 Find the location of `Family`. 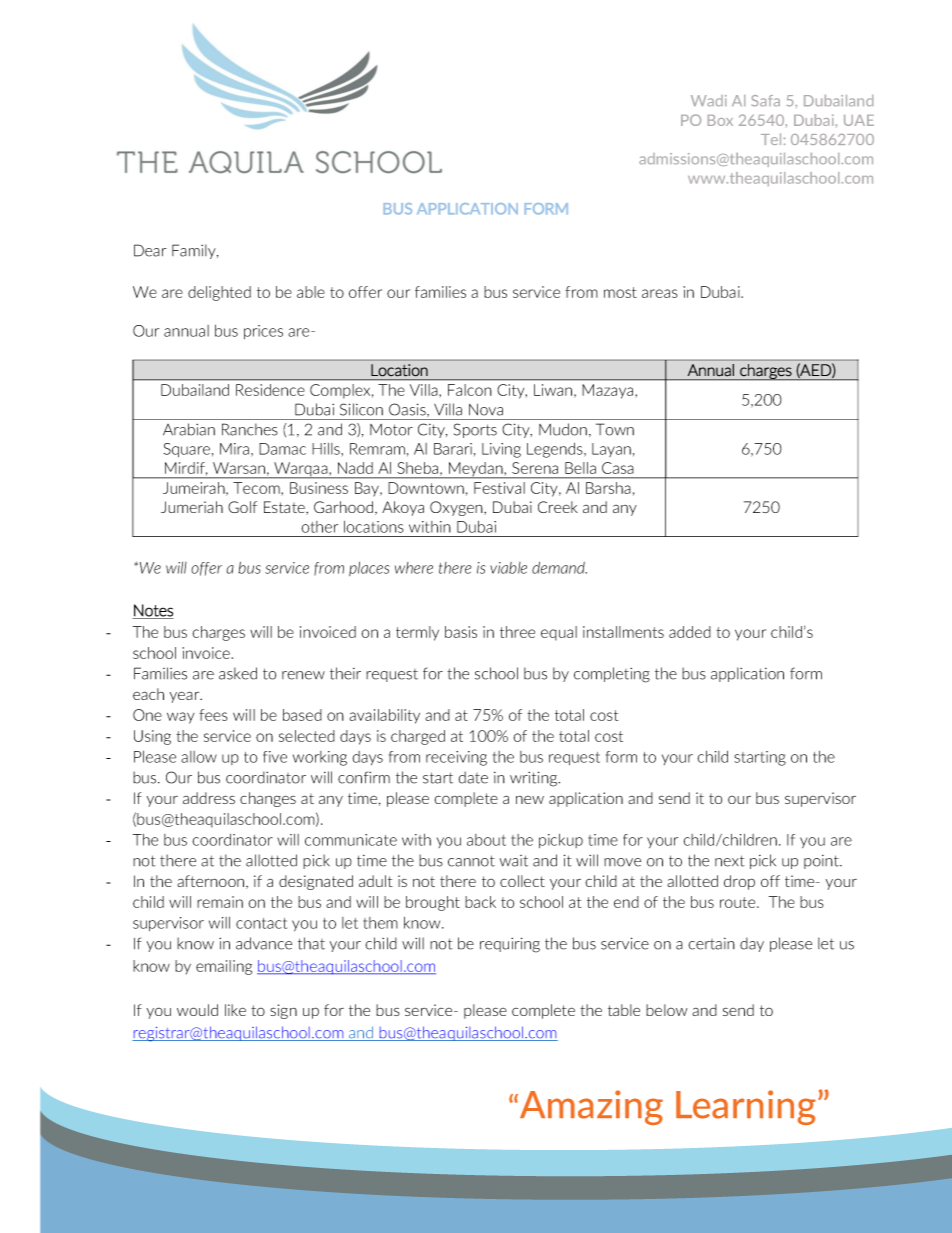

Family is located at coordinates (195, 251).
